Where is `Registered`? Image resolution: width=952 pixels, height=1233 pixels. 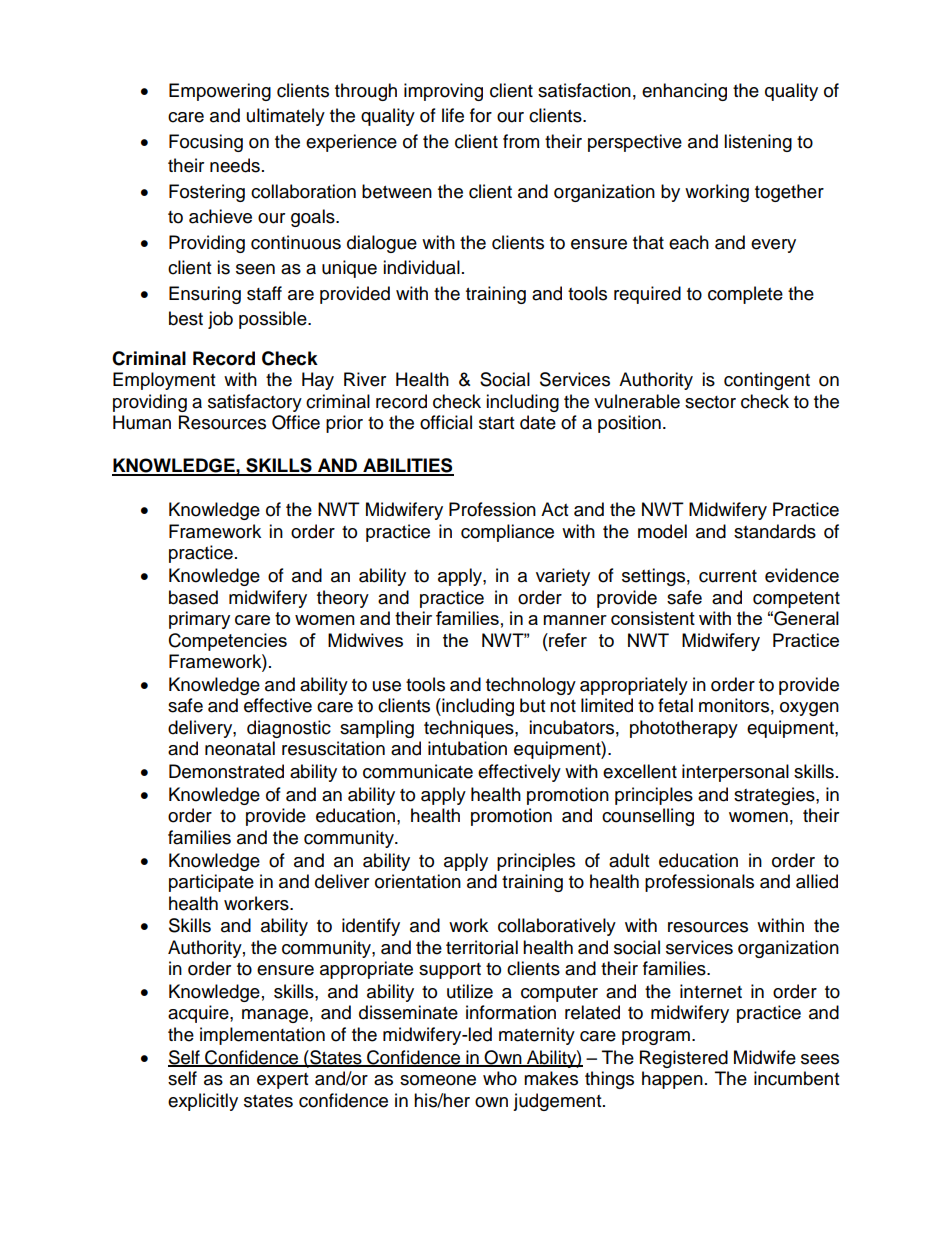
Registered is located at coordinates (684, 1059).
